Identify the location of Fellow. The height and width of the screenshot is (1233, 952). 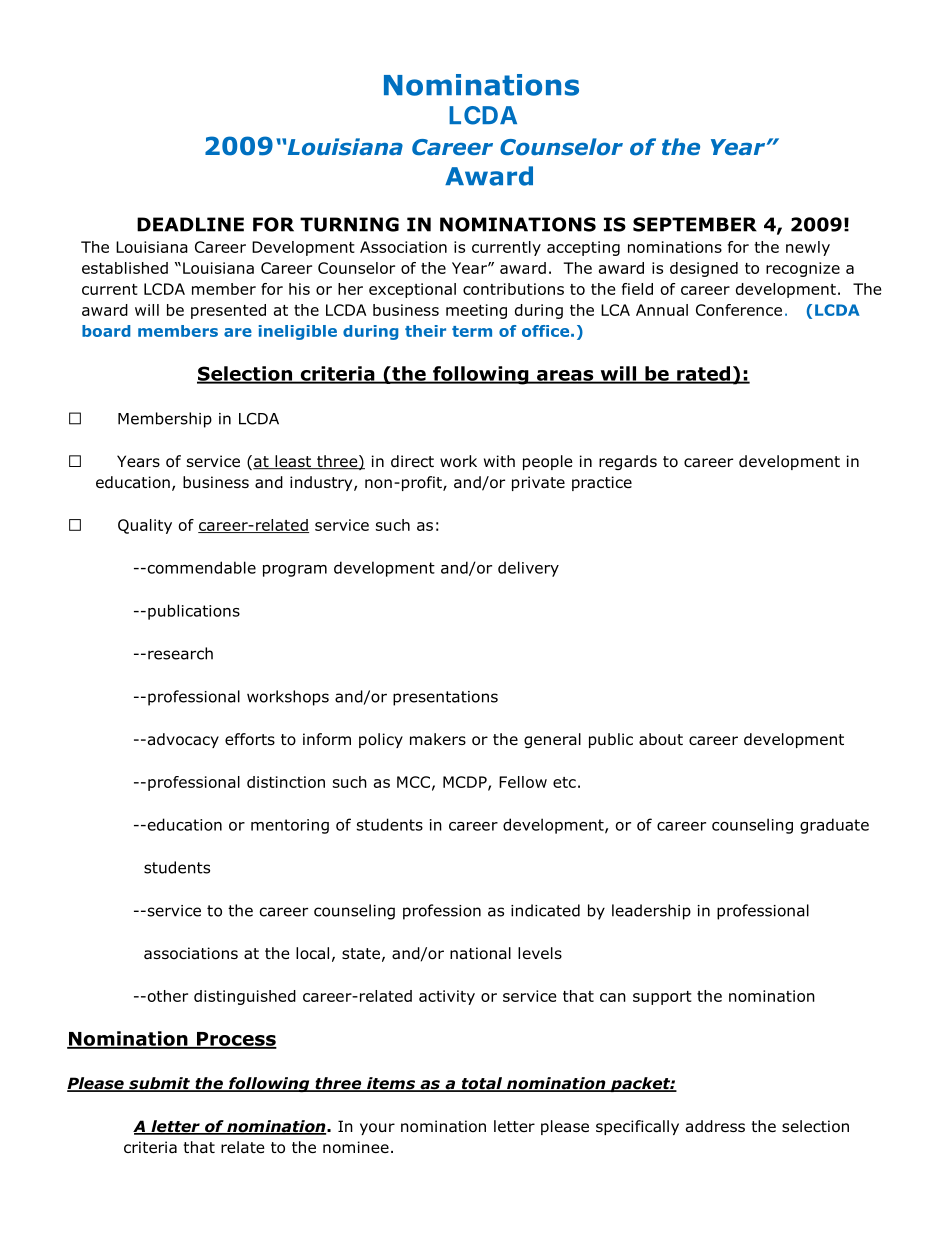
(523, 782).
